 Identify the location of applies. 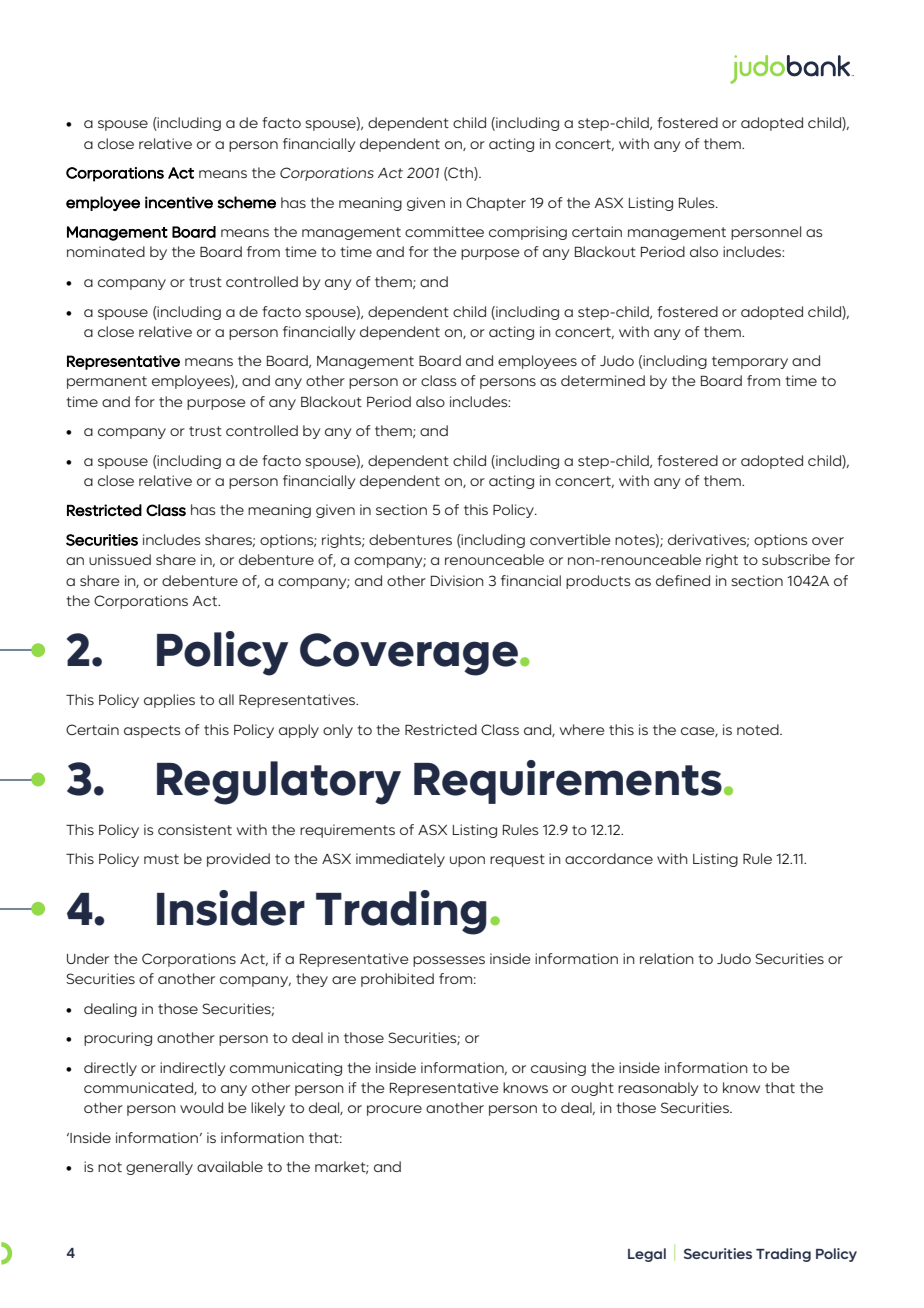
(169, 701).
